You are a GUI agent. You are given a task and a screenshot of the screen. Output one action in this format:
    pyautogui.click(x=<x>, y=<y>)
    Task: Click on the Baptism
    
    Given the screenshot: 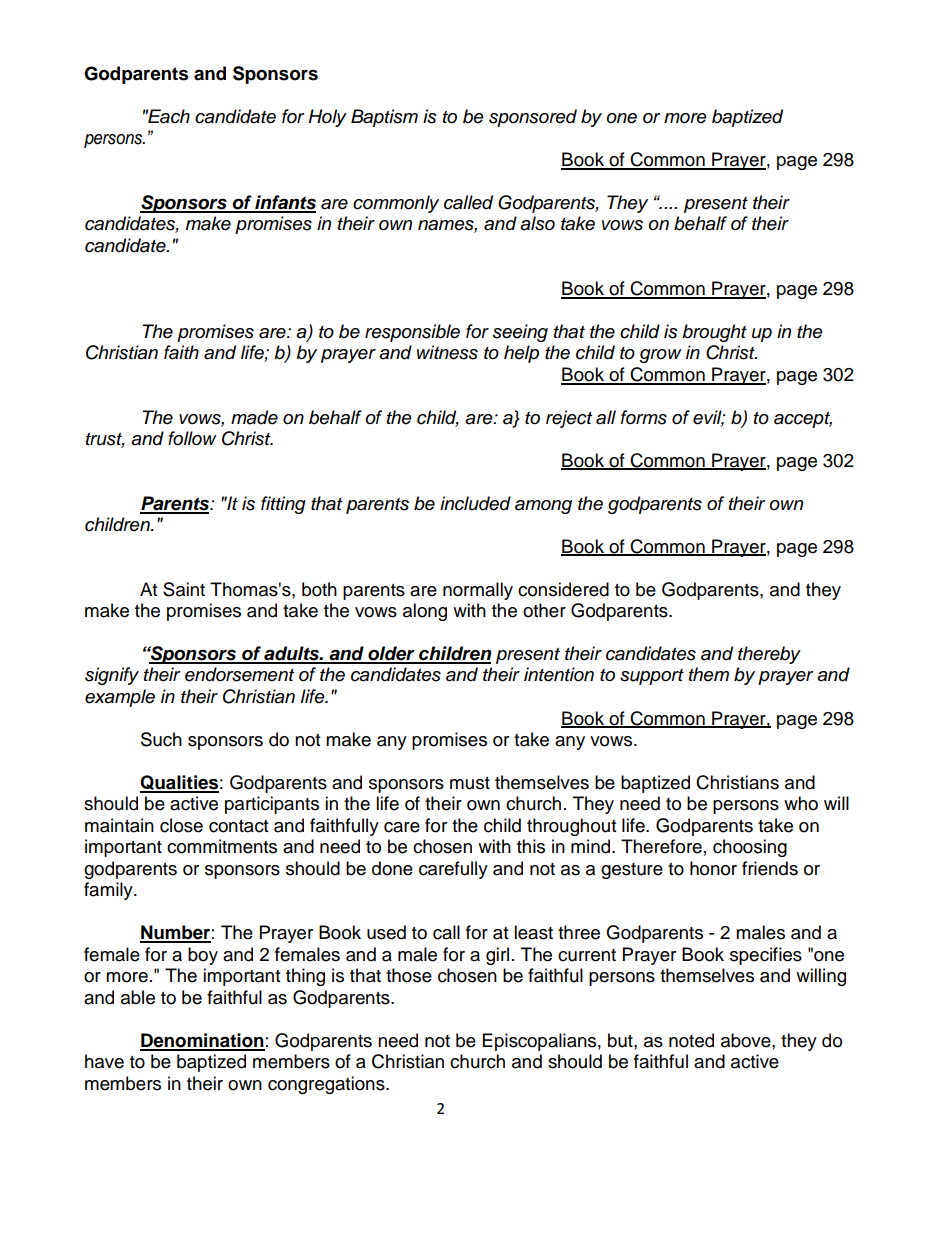 What is the action you would take?
    pyautogui.click(x=384, y=118)
